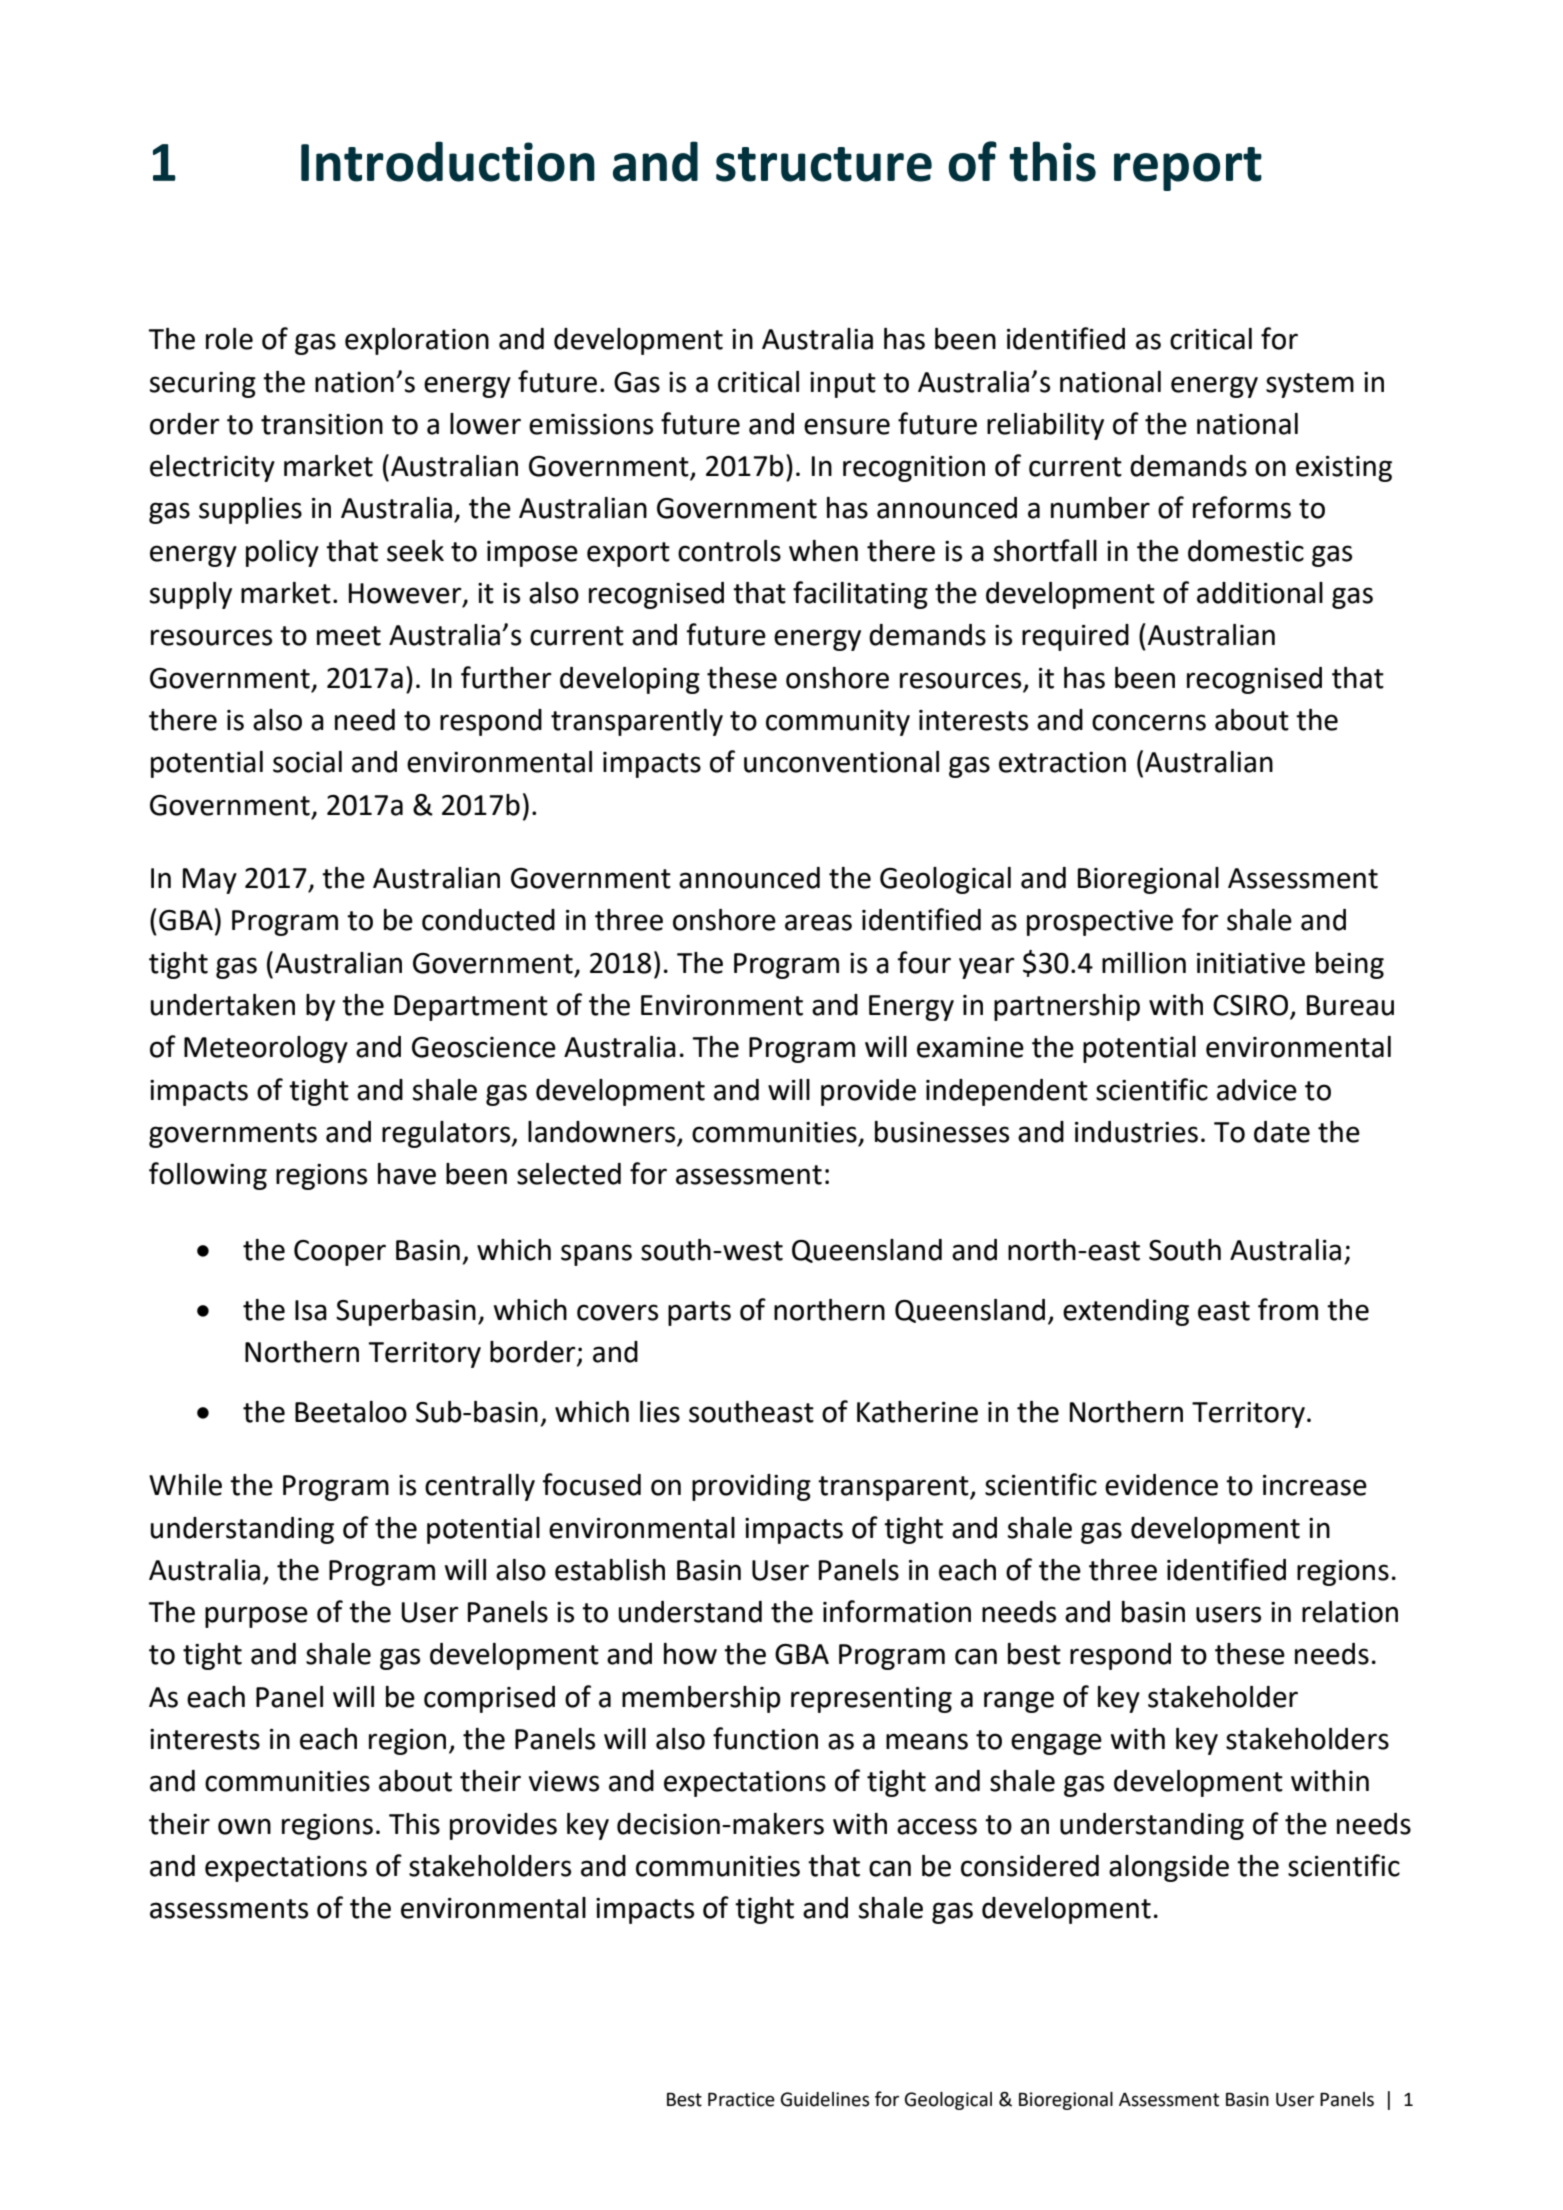 The width and height of the image is (1563, 2210). Describe the element at coordinates (407, 1174) in the image. I see `have` at that location.
